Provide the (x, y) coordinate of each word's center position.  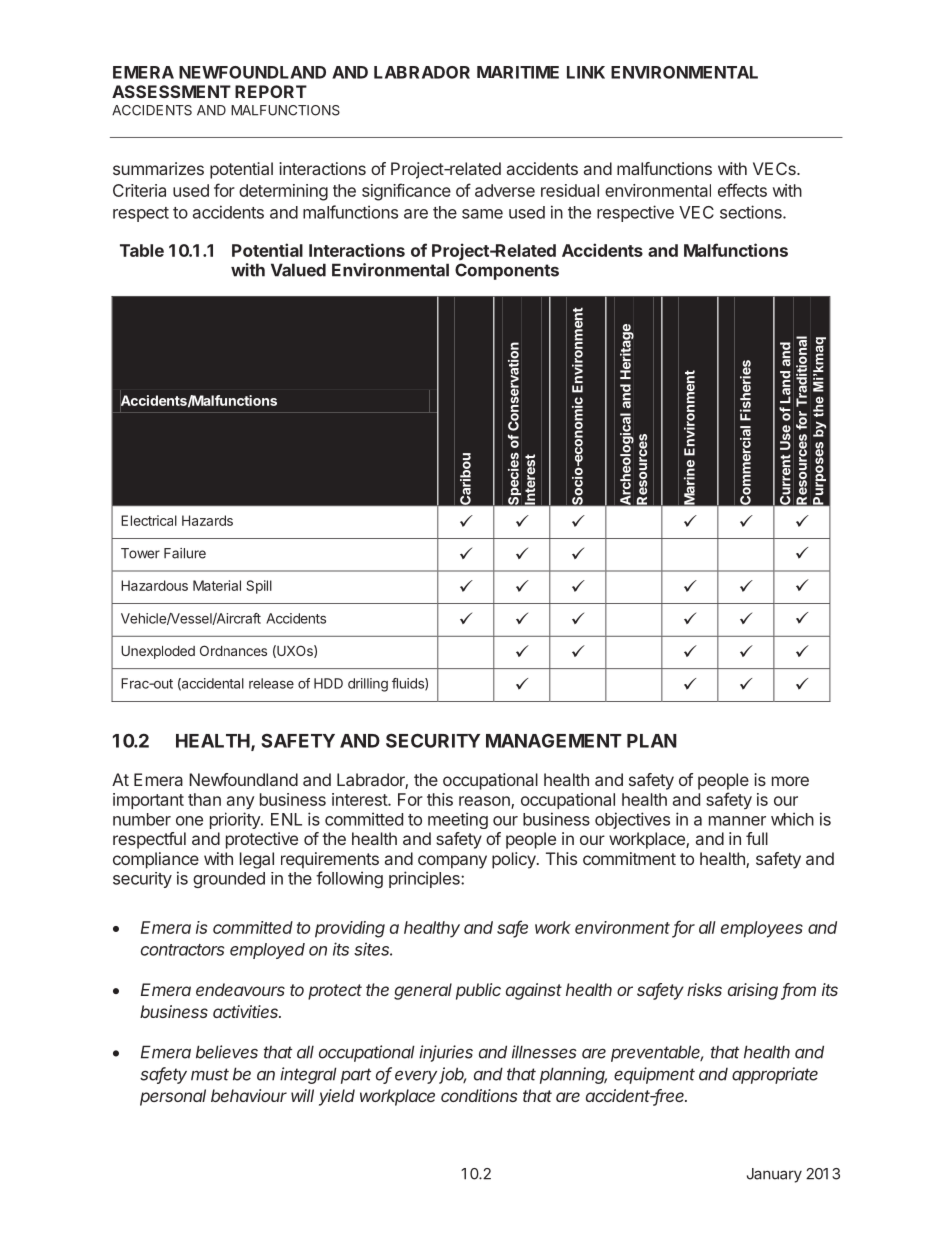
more (790, 781)
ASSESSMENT (171, 91)
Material (217, 585)
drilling (368, 685)
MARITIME (518, 72)
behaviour (249, 1095)
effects (742, 190)
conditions (479, 1095)
